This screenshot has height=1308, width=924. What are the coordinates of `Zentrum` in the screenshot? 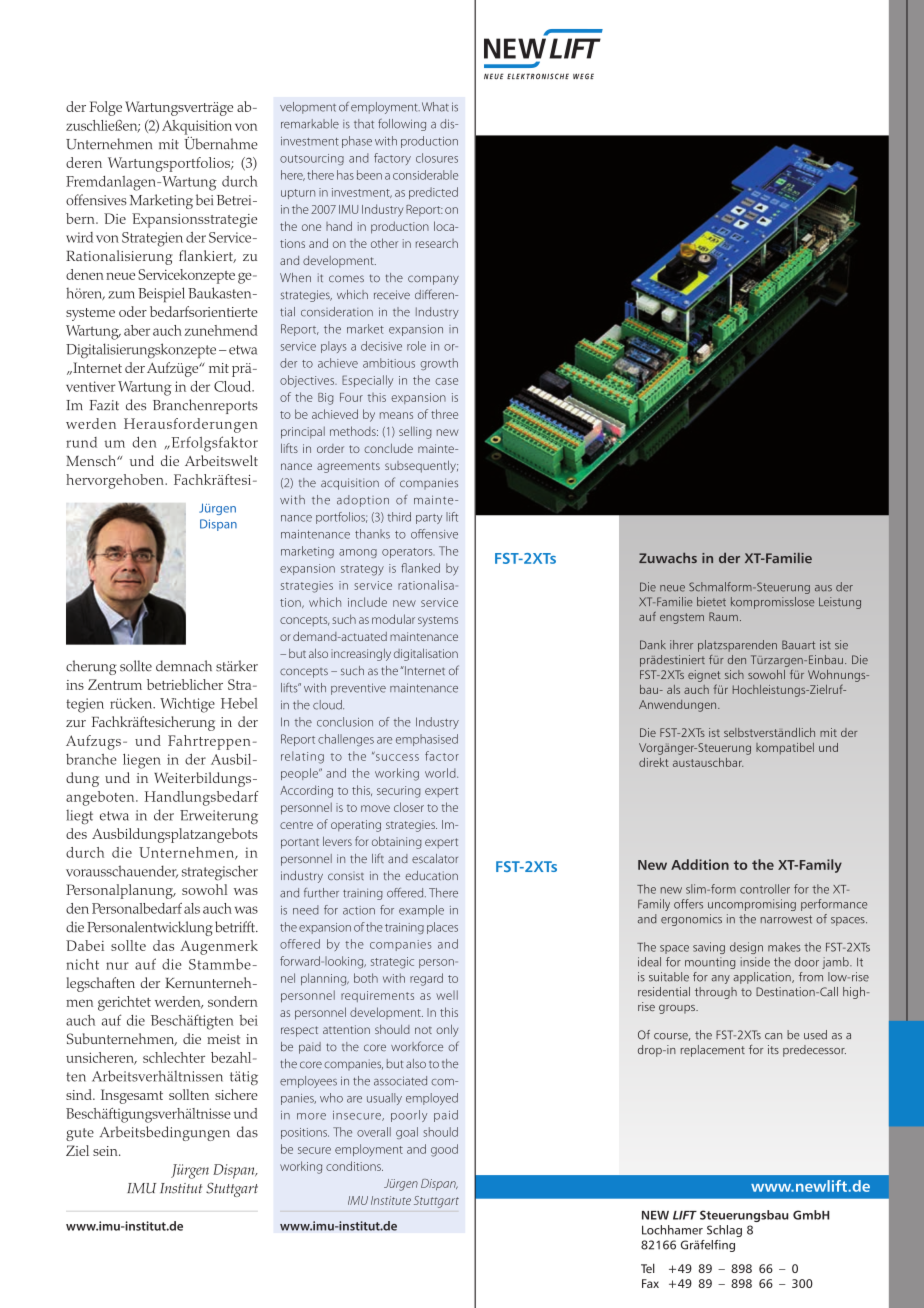 It's located at (115, 684).
